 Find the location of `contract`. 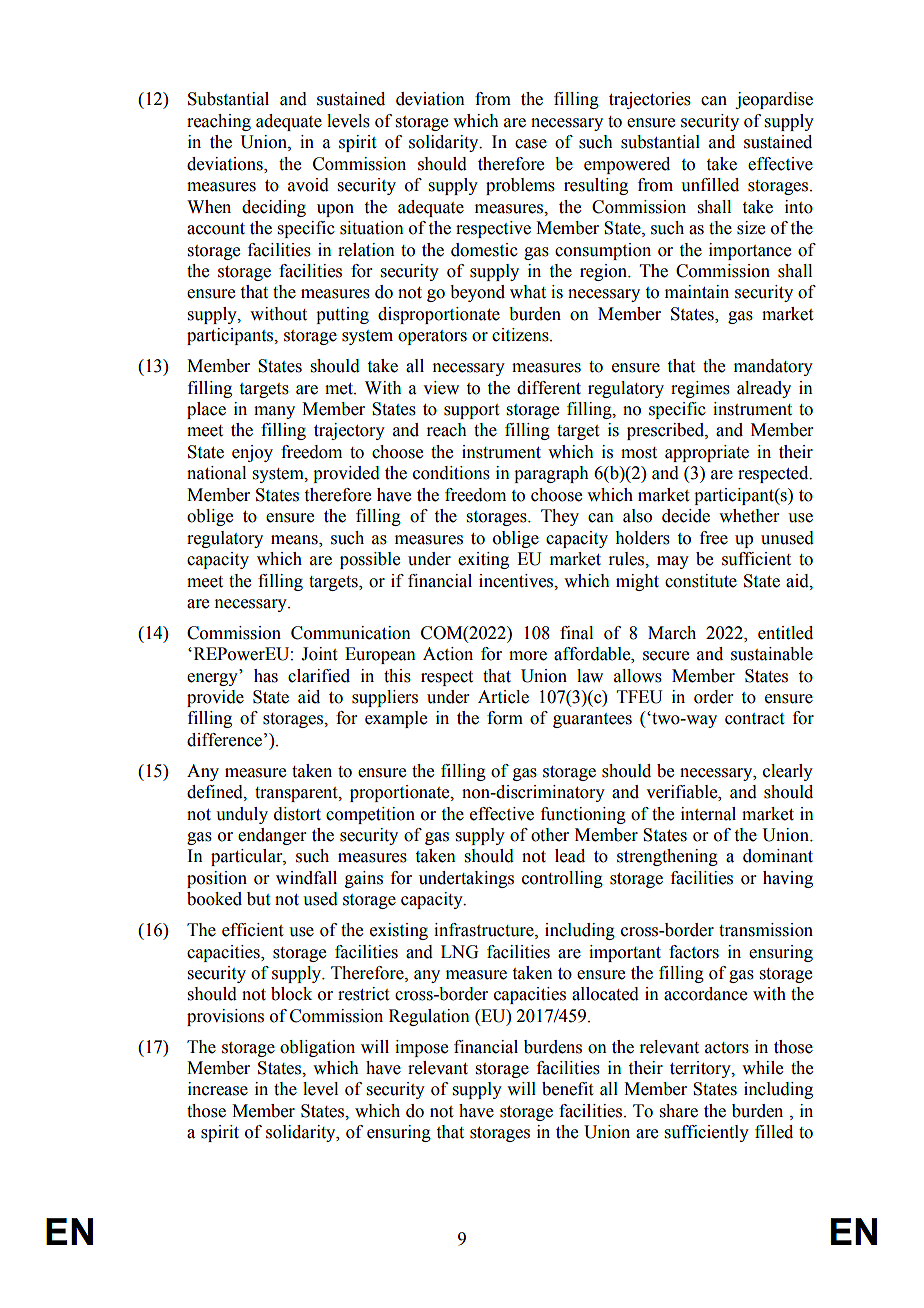

contract is located at coordinates (754, 719).
